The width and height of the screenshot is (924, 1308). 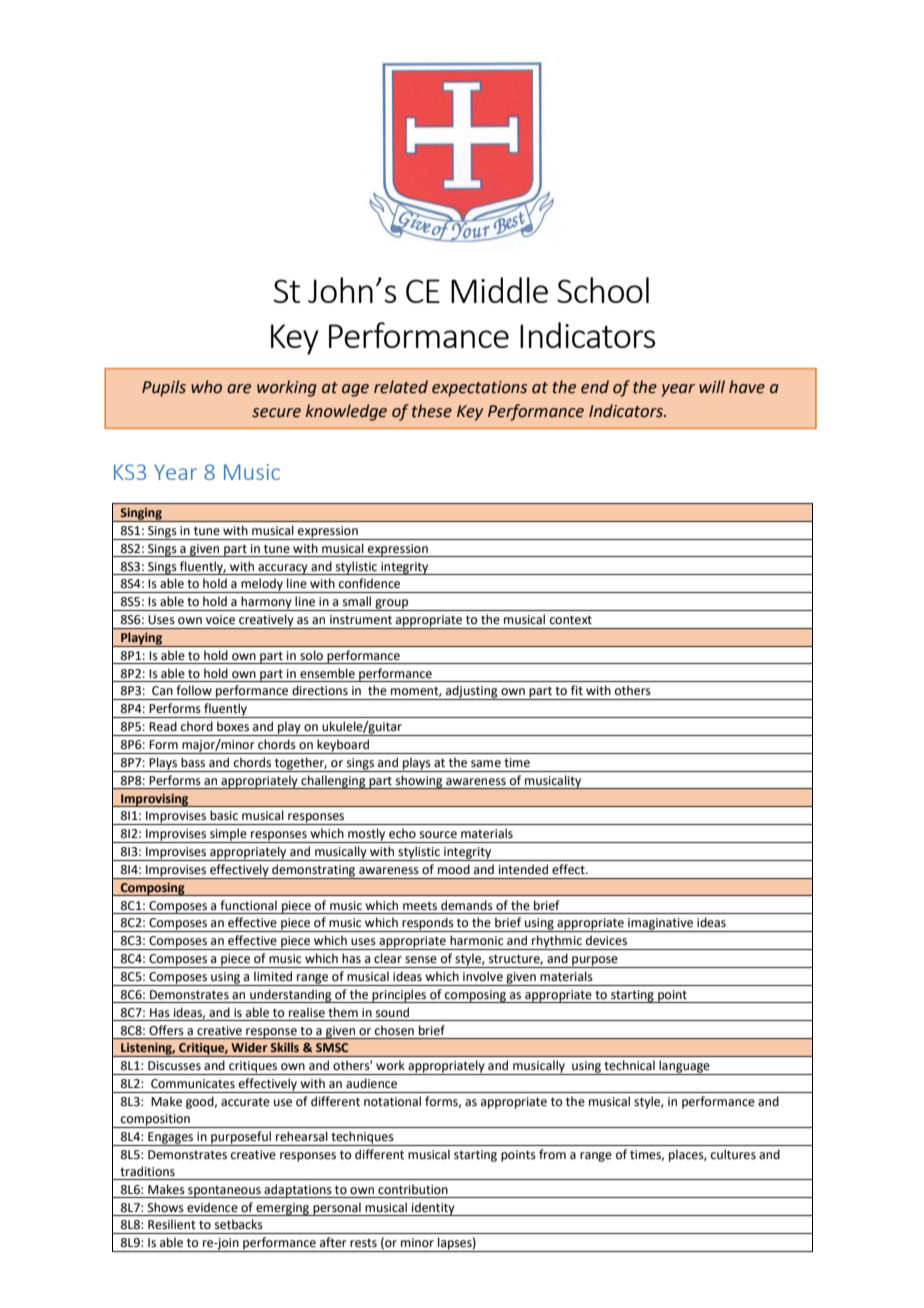 What do you see at coordinates (206, 387) in the screenshot?
I see `who` at bounding box center [206, 387].
